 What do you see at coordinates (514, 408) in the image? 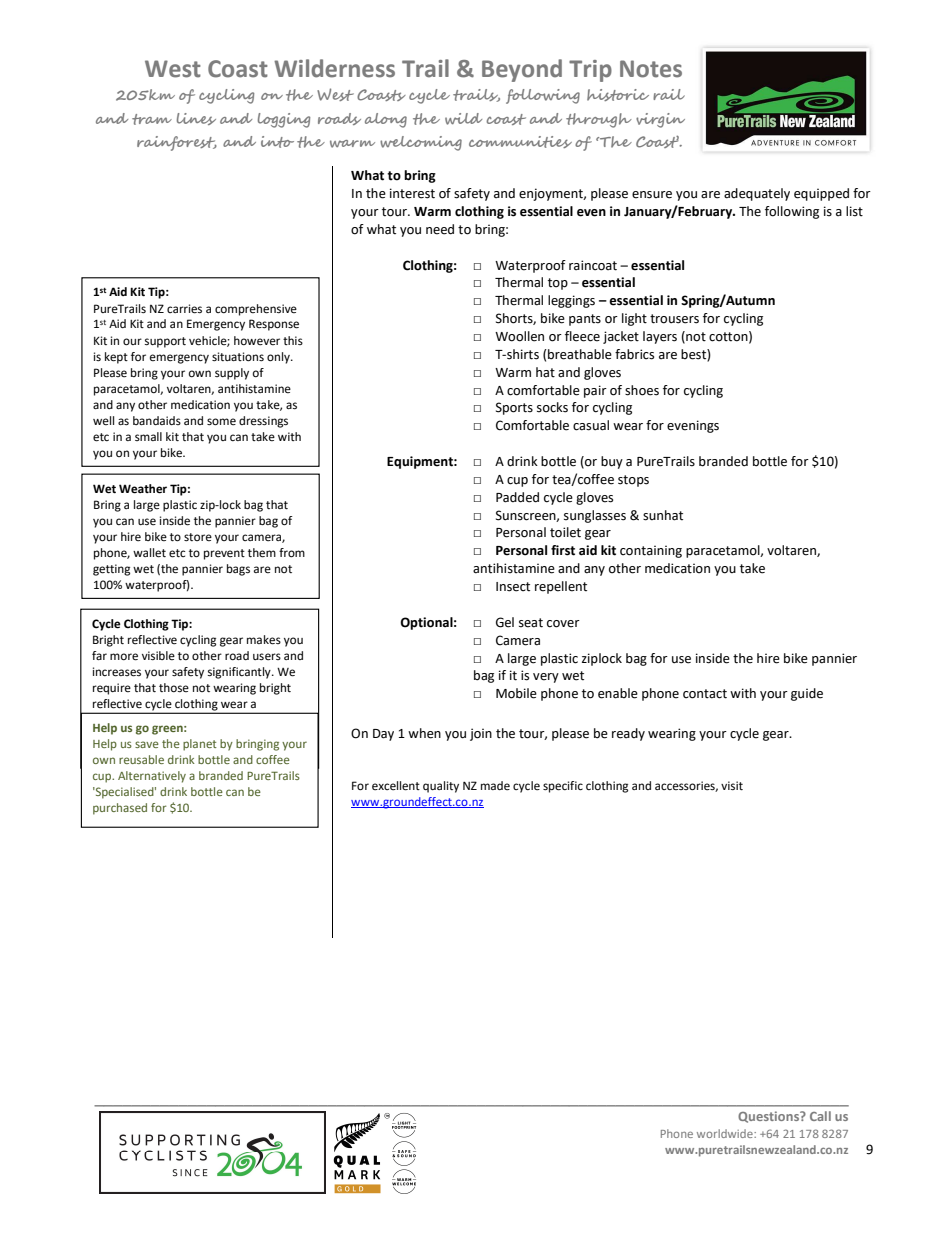
I see `Sports` at bounding box center [514, 408].
